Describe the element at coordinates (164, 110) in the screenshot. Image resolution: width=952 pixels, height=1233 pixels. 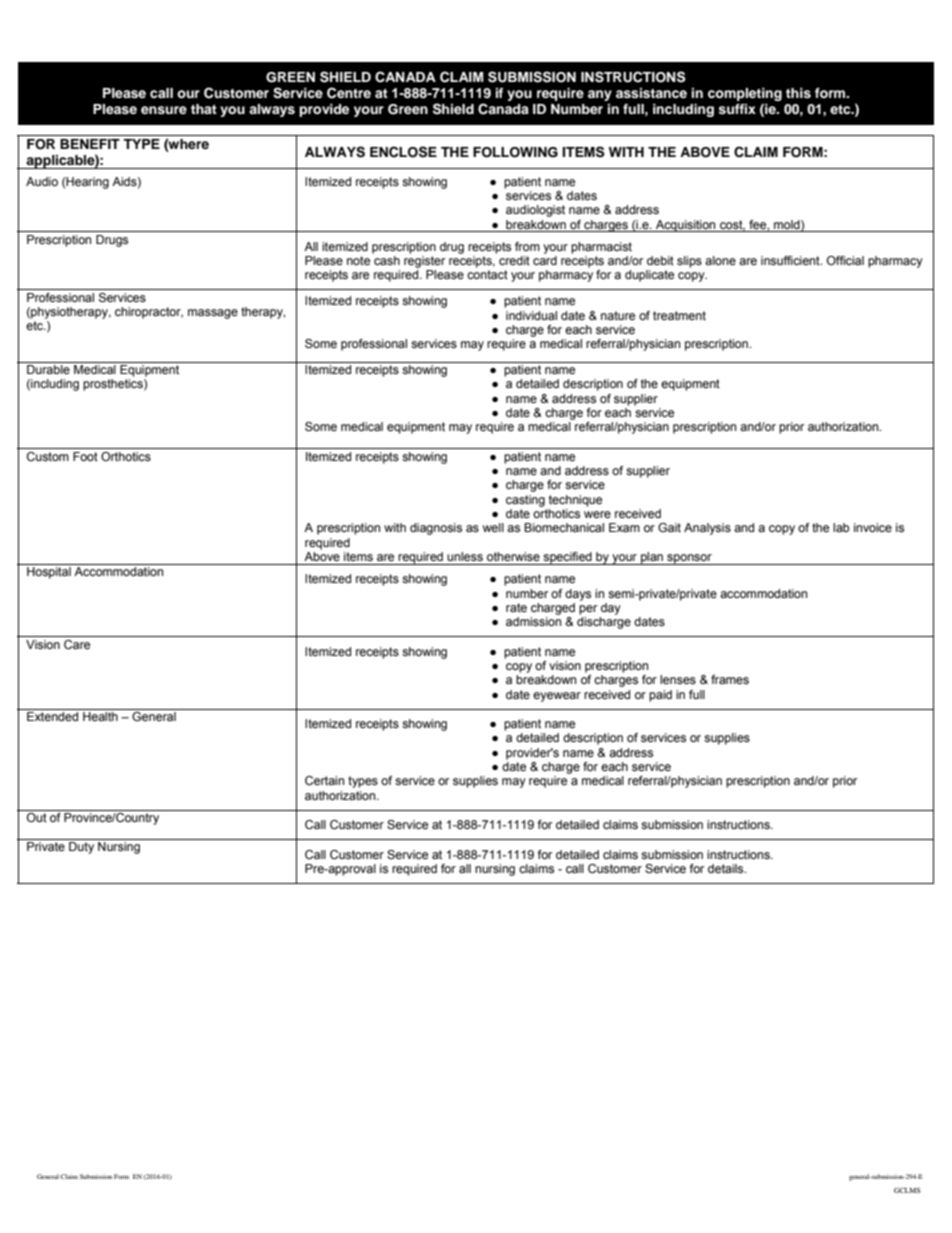
I see `ensure` at that location.
